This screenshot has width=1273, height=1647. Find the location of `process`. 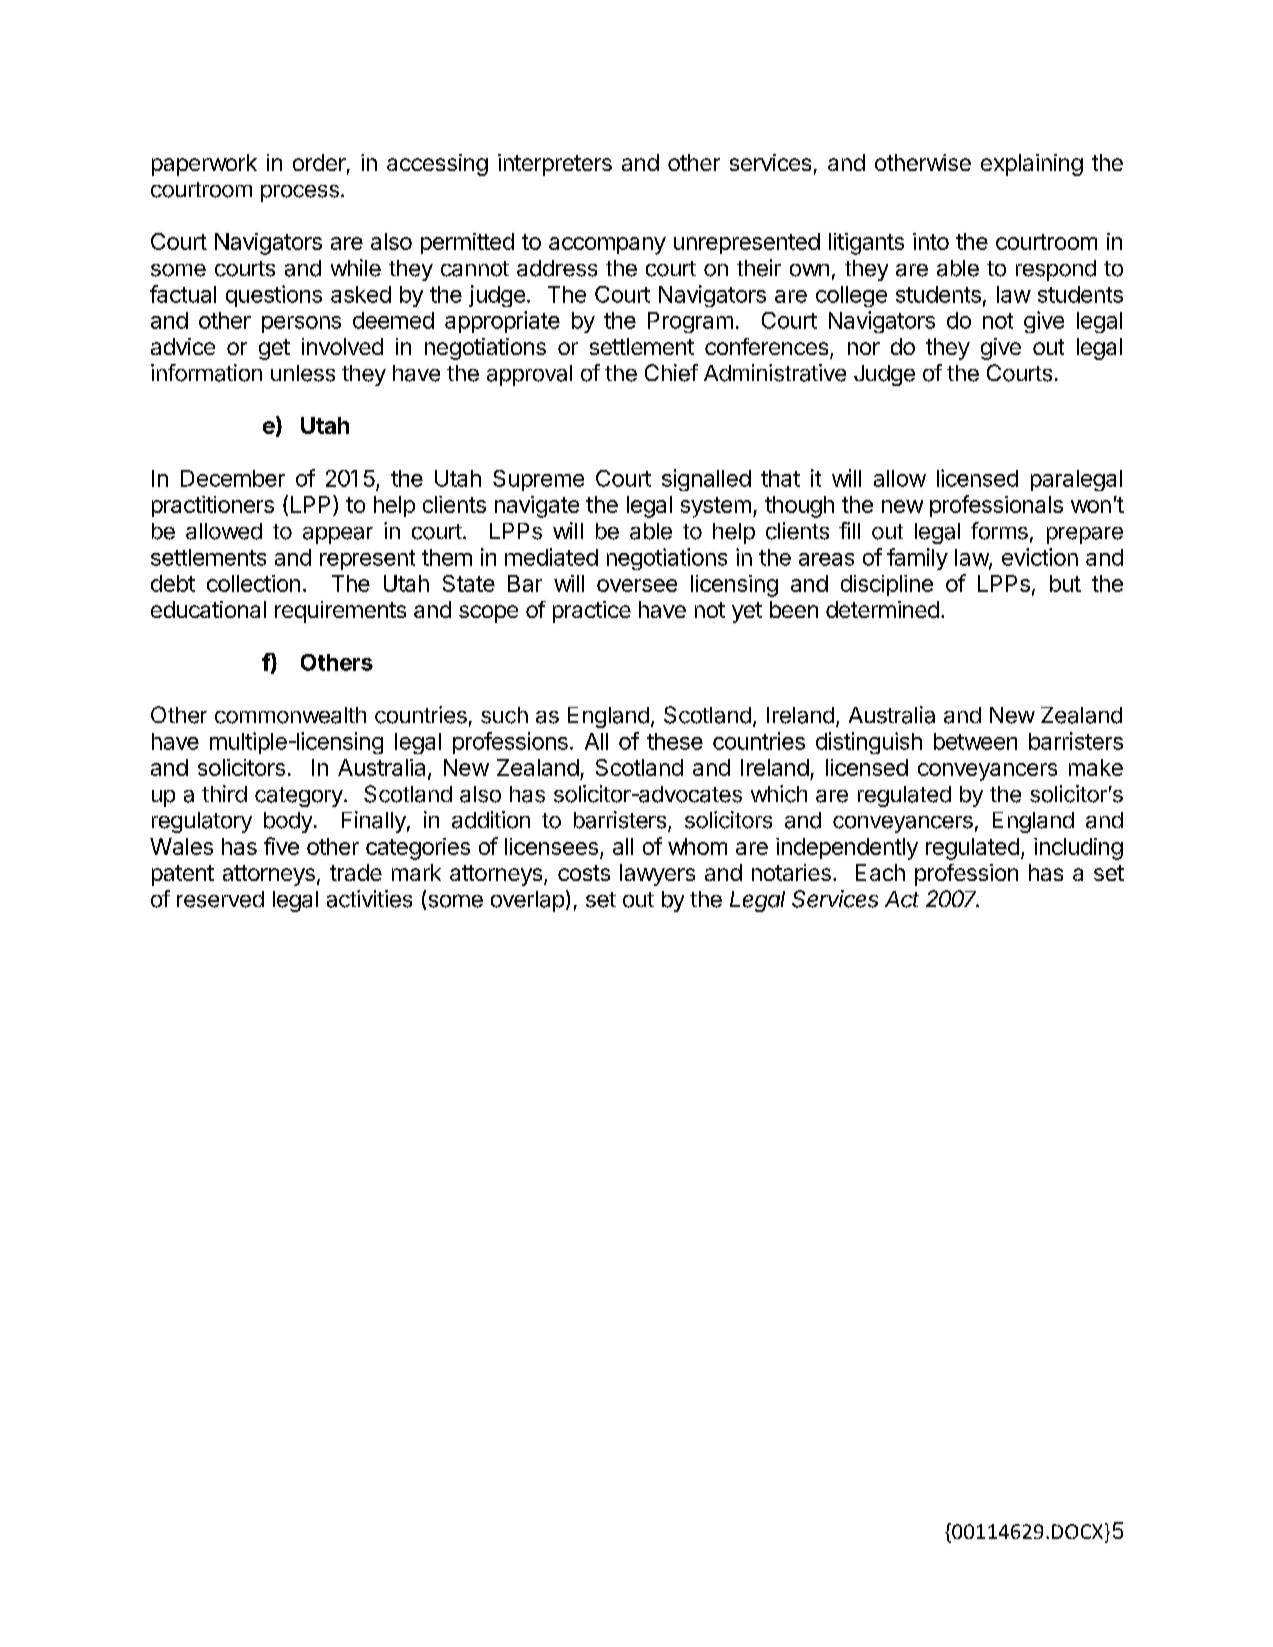

process is located at coordinates (300, 193).
